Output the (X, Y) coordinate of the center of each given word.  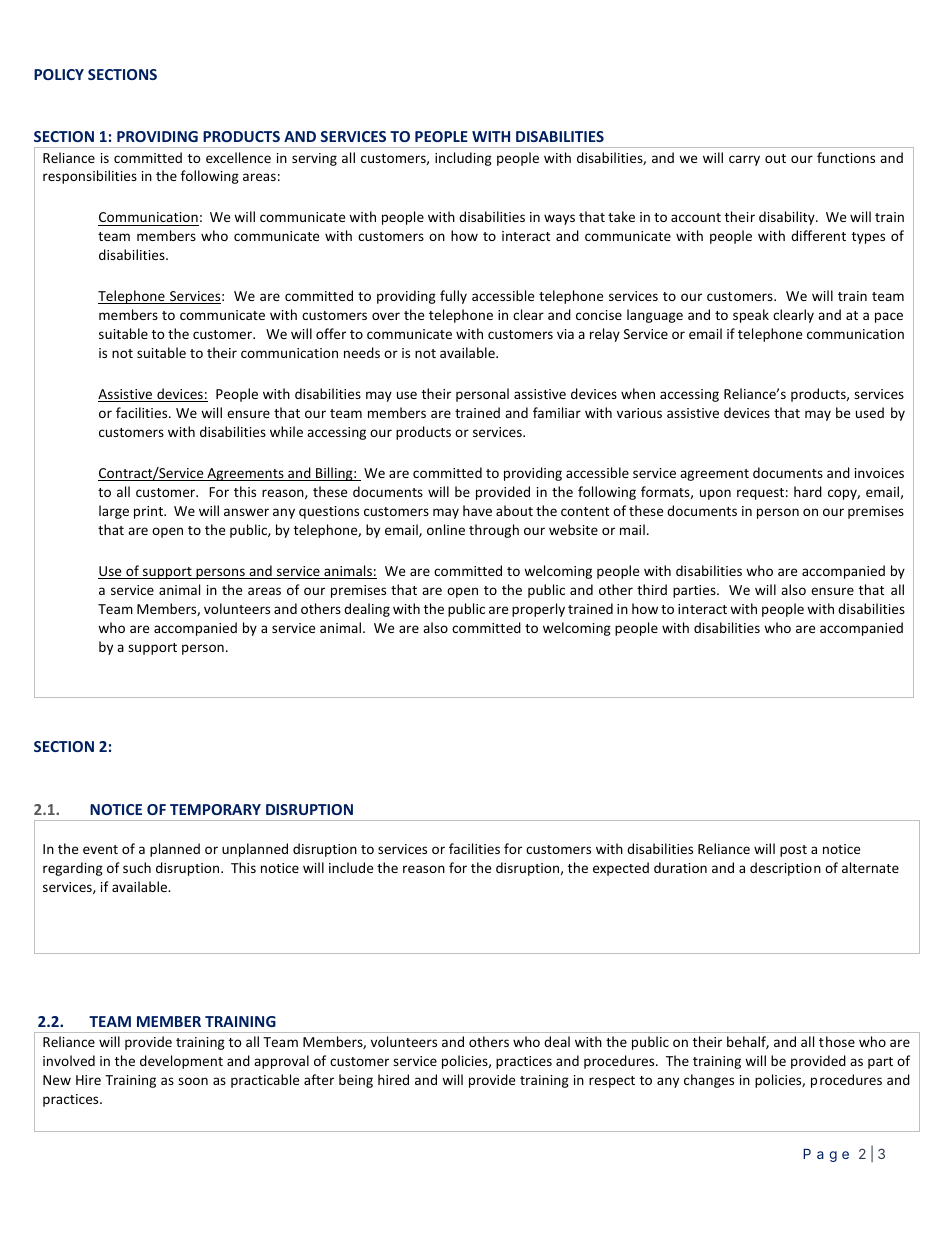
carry (744, 160)
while (286, 431)
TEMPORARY (215, 809)
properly (538, 610)
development (181, 1062)
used (870, 412)
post (793, 851)
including (463, 159)
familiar (557, 412)
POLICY (59, 74)
